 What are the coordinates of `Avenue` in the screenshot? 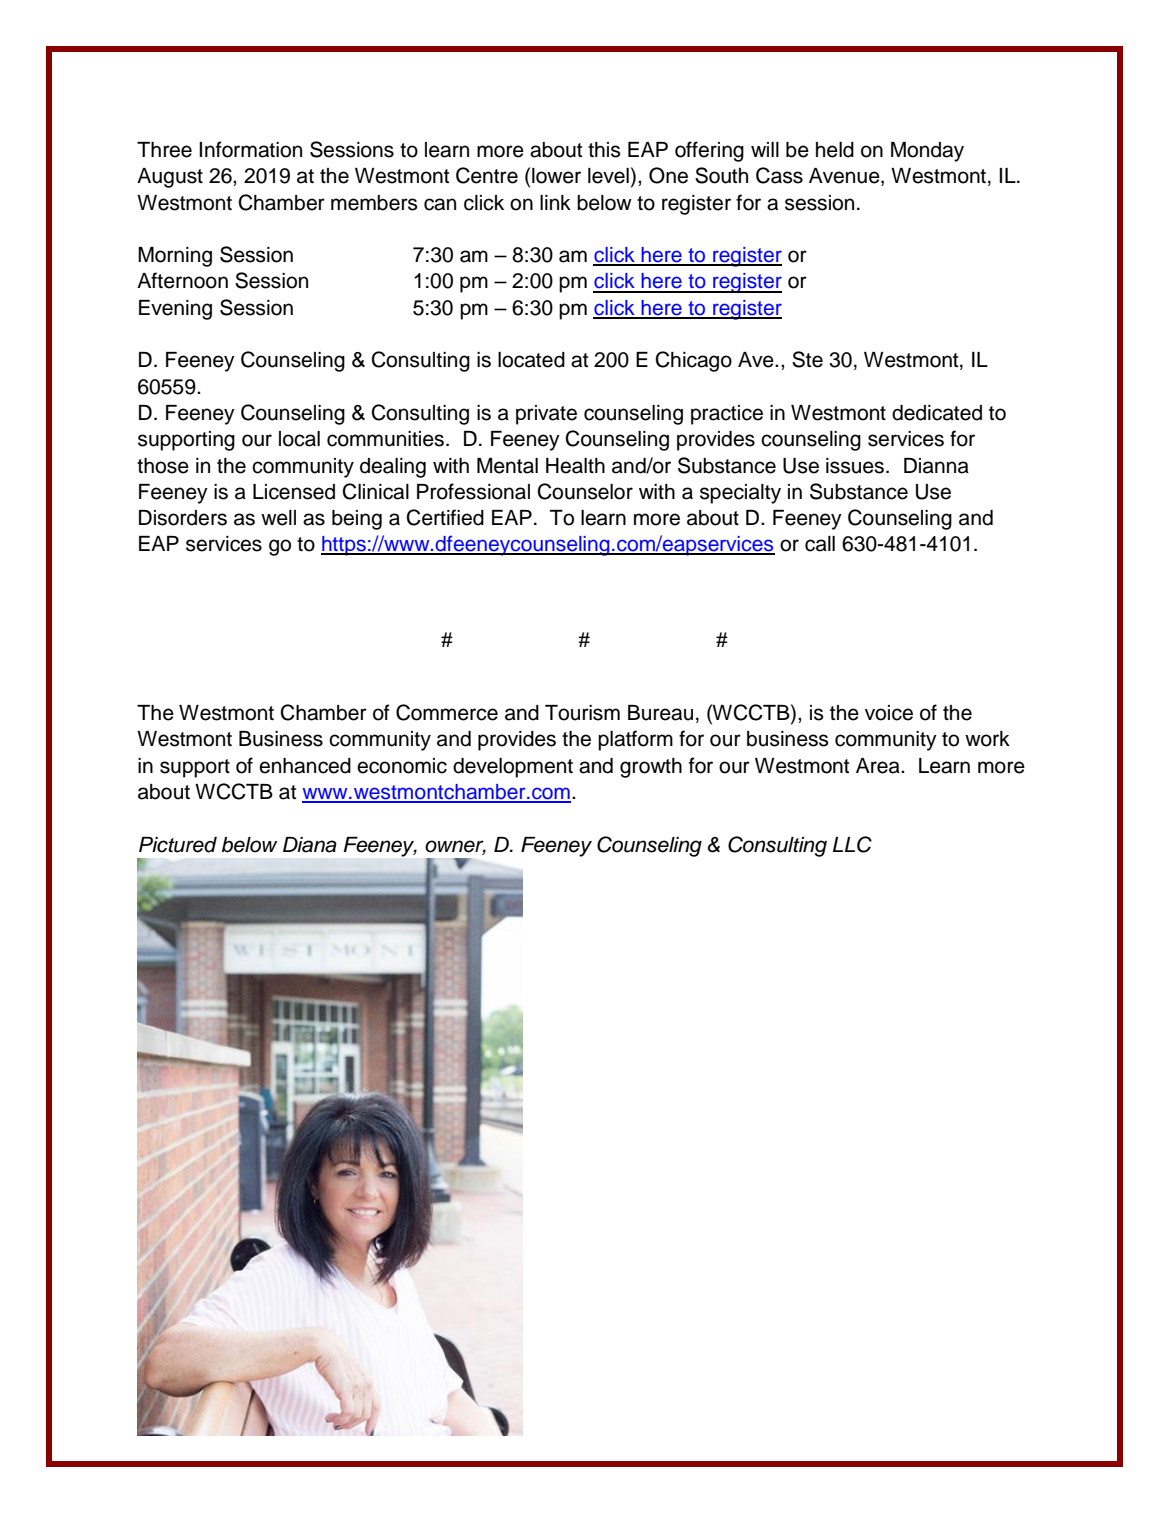 It's located at (845, 177).
